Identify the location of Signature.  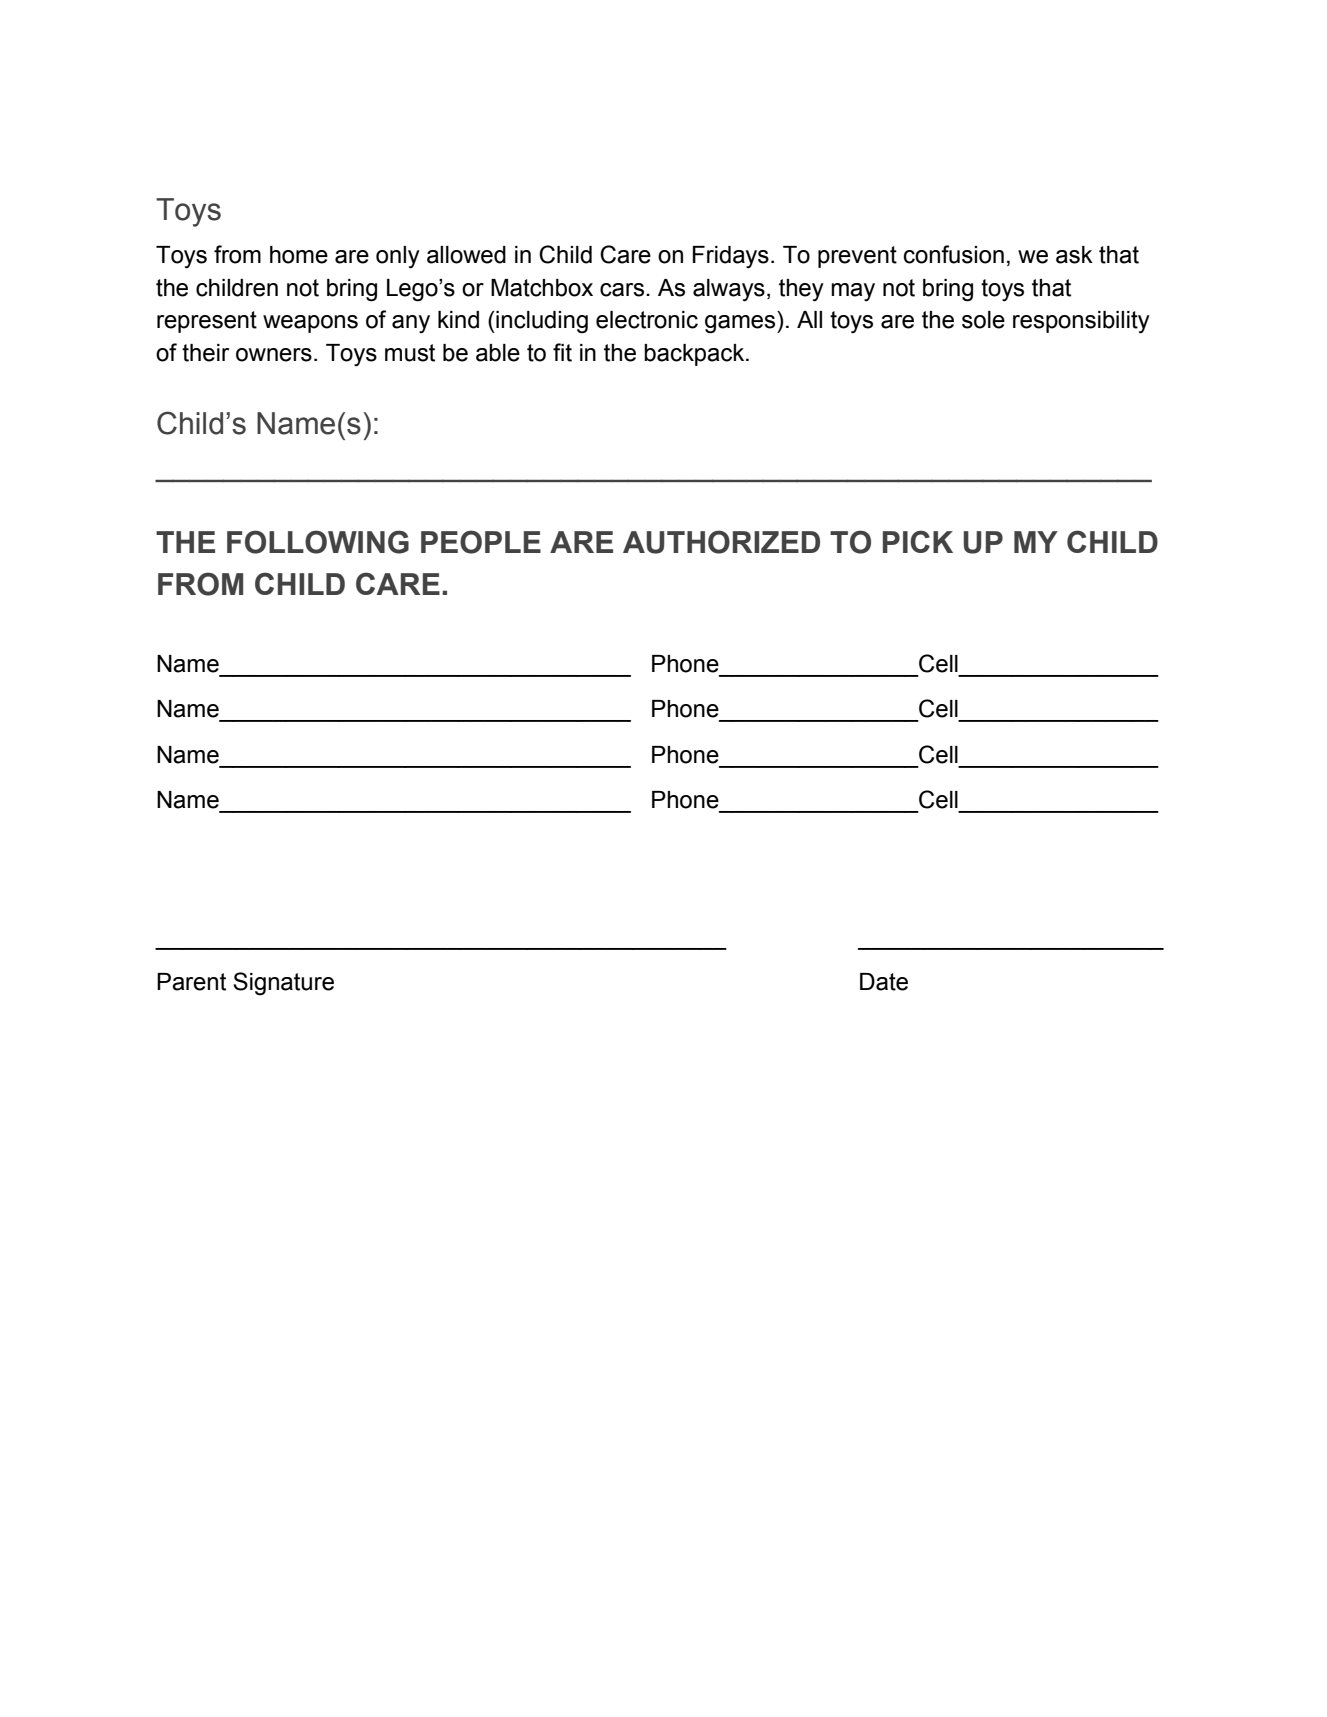
(283, 984).
